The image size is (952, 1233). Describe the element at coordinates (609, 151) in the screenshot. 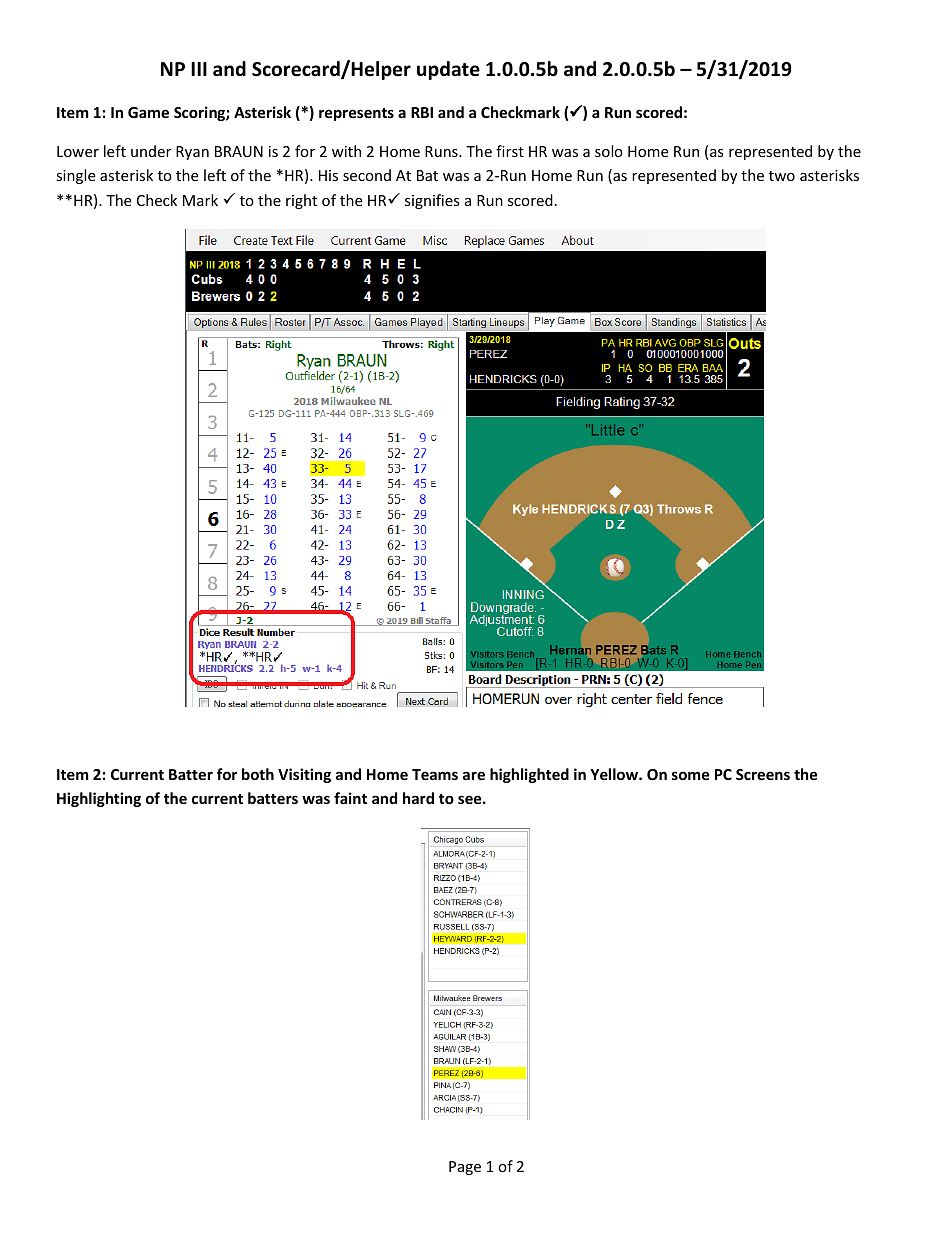

I see `solo` at that location.
